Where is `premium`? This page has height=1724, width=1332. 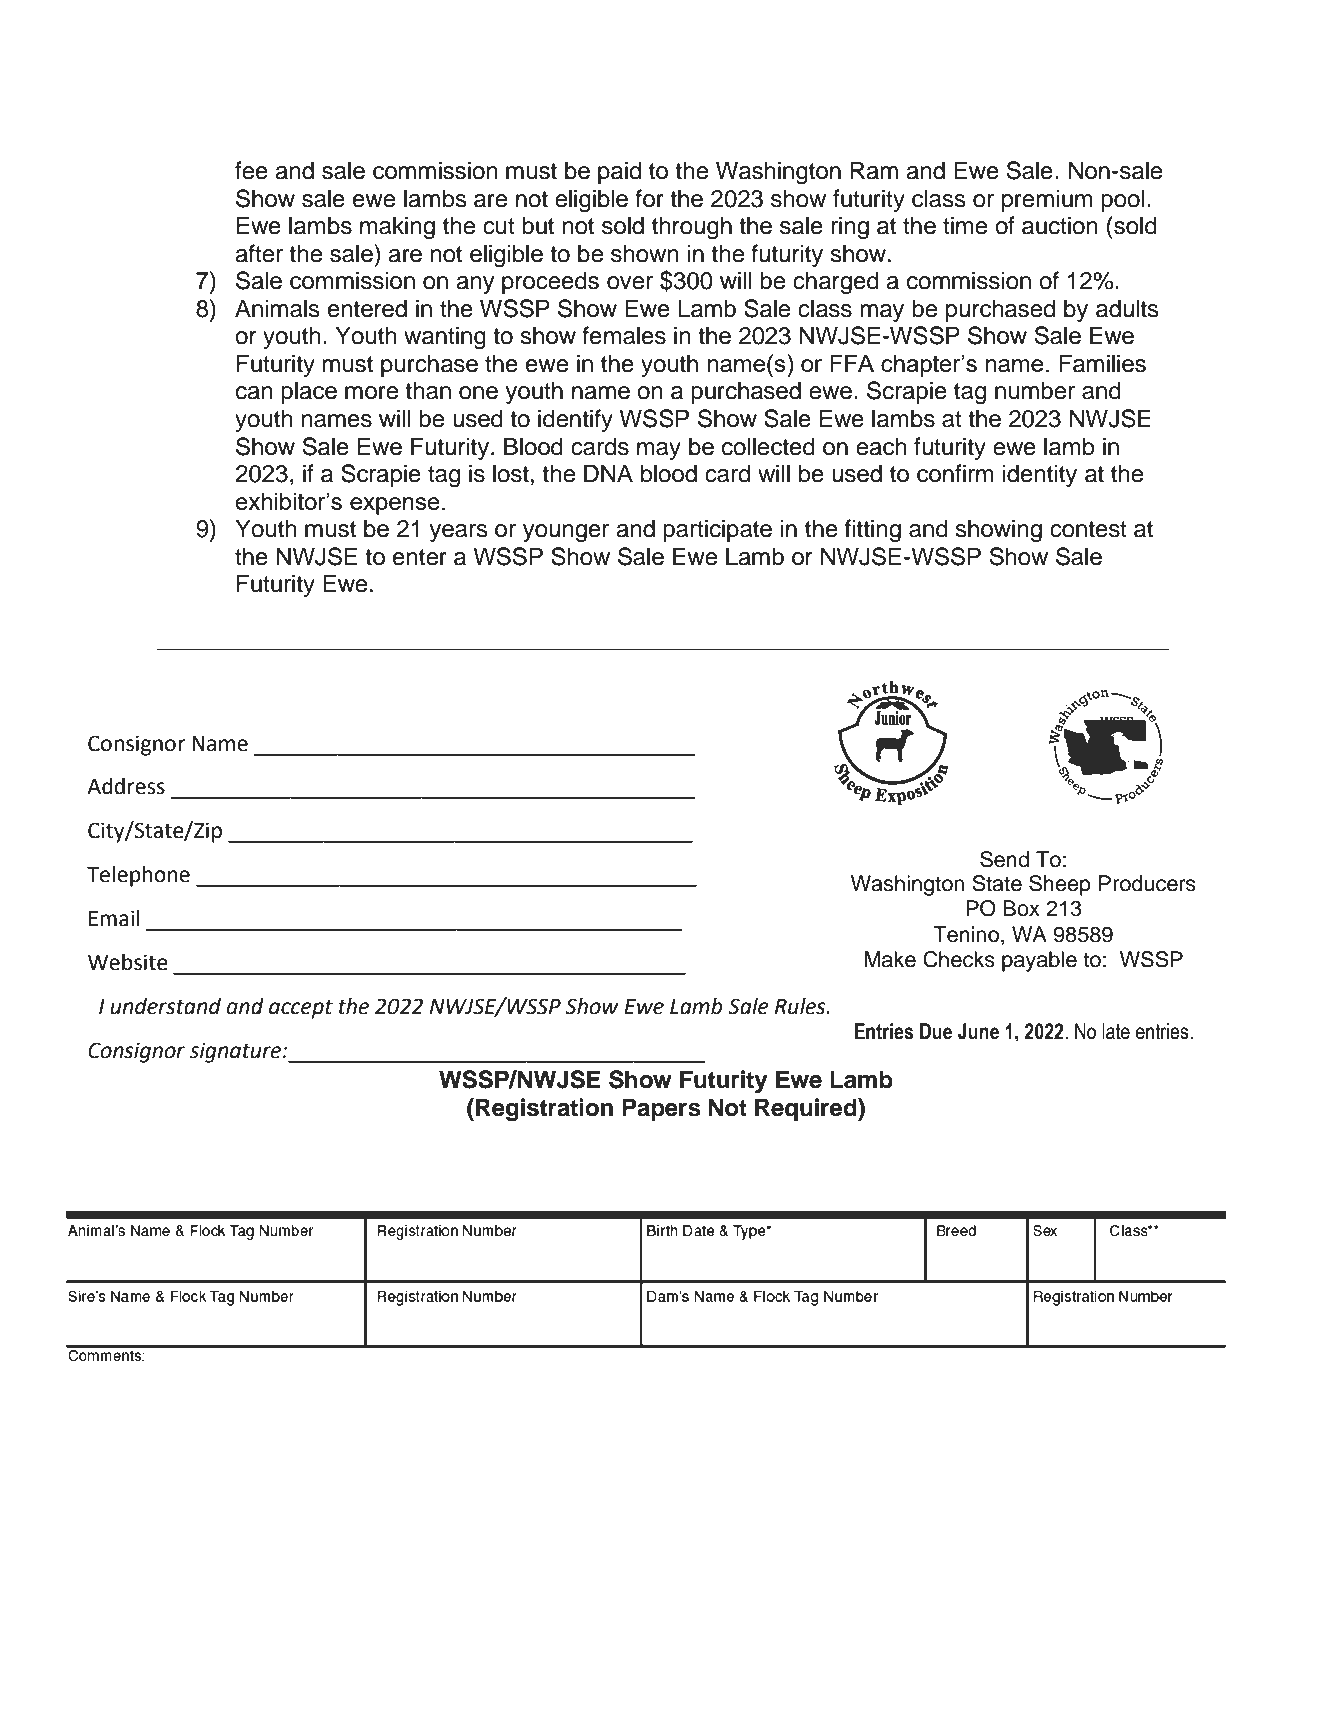 premium is located at coordinates (1047, 200).
